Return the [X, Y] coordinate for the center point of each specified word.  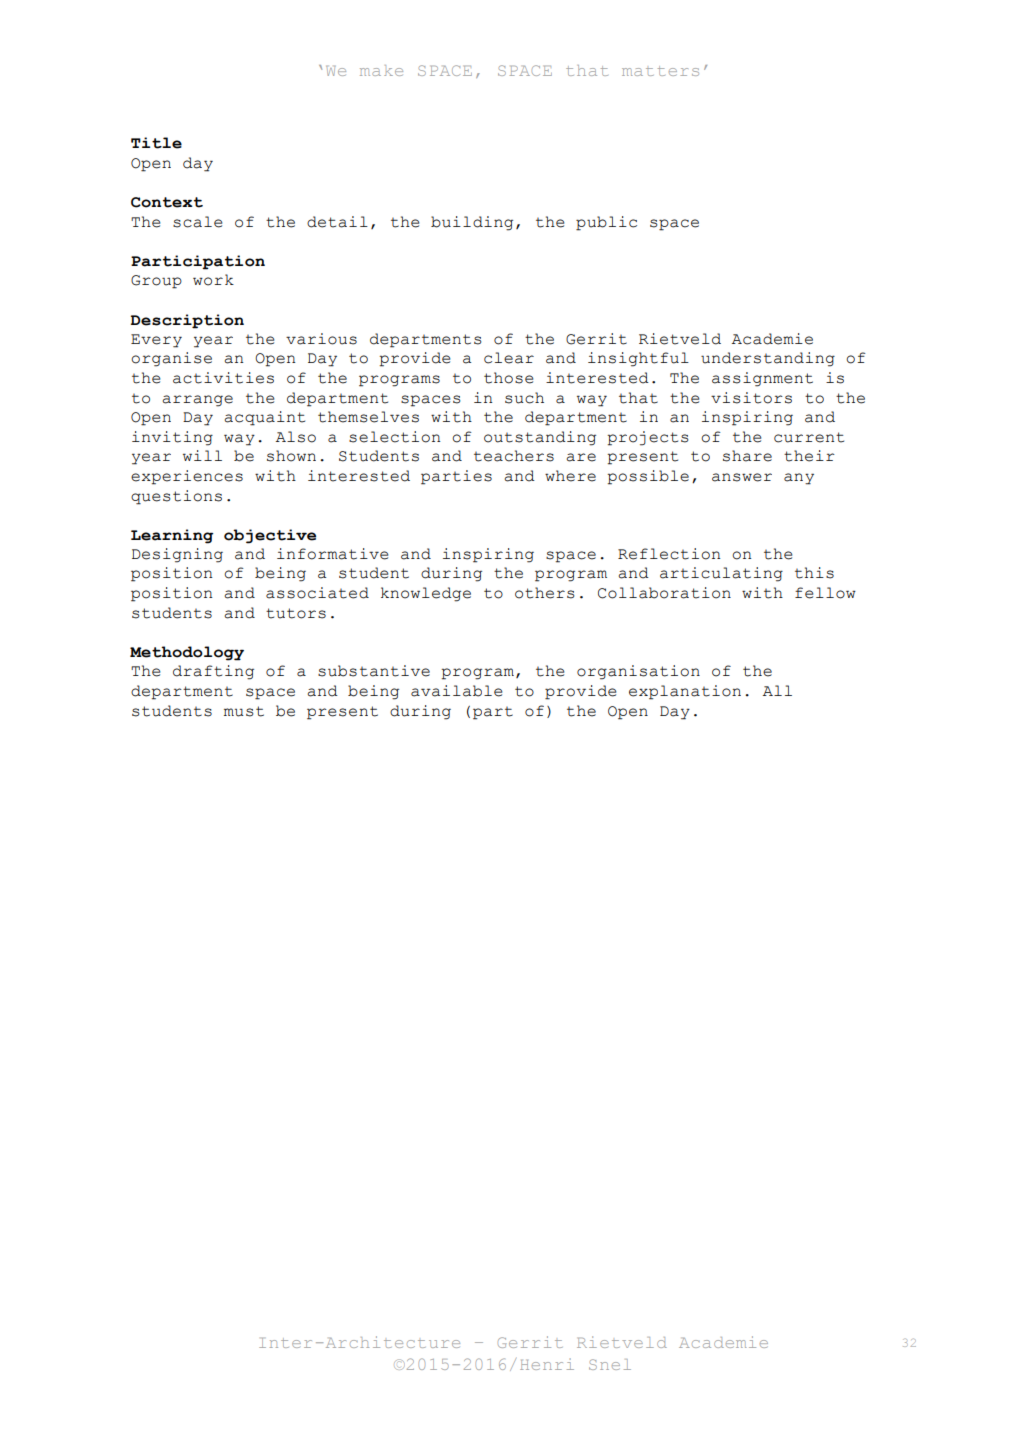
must [244, 711]
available [457, 691]
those [509, 378]
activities [223, 378]
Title [156, 143]
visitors [751, 398]
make [381, 70]
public [606, 223]
